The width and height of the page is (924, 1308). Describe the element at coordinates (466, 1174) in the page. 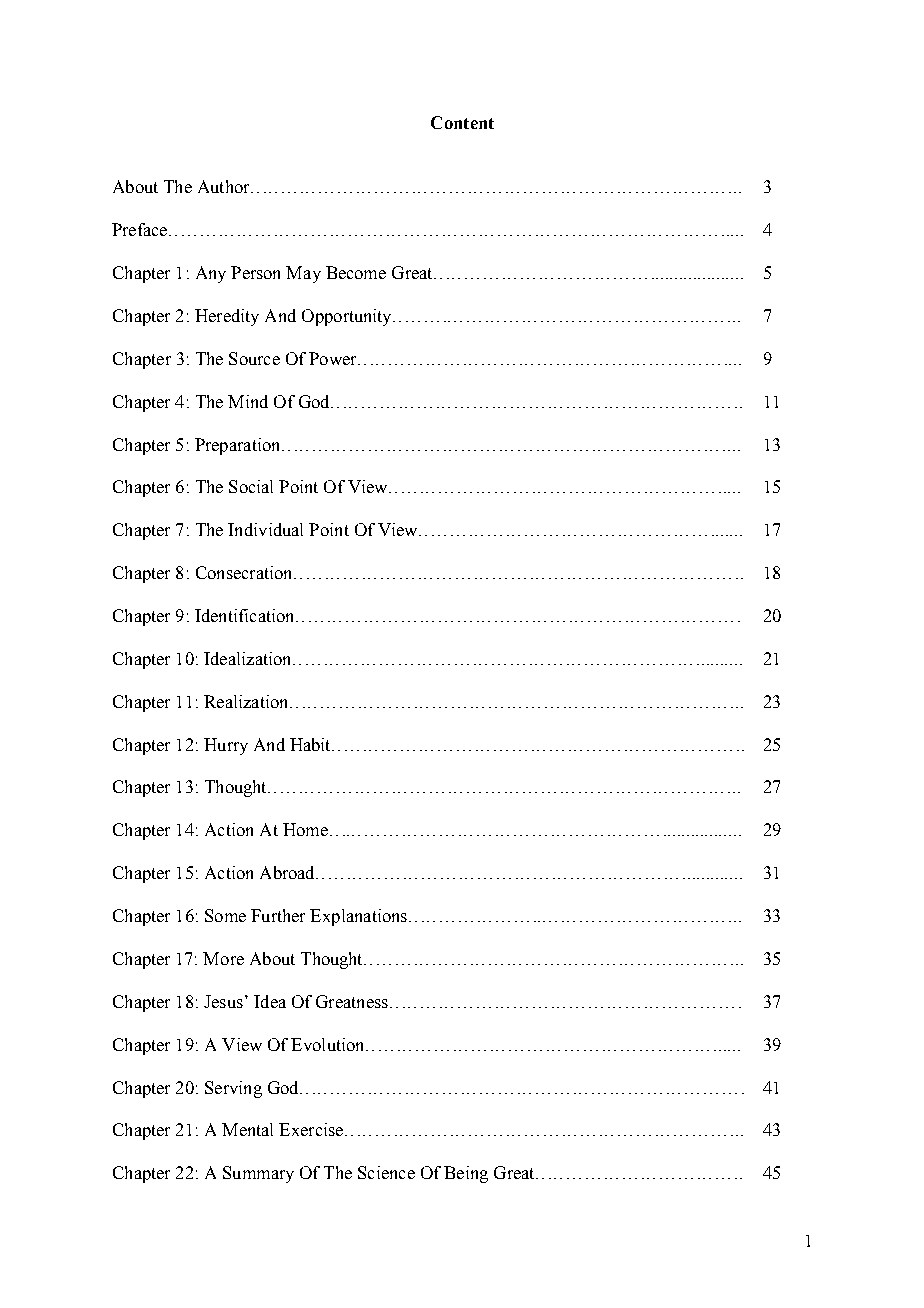

I see `Being` at that location.
